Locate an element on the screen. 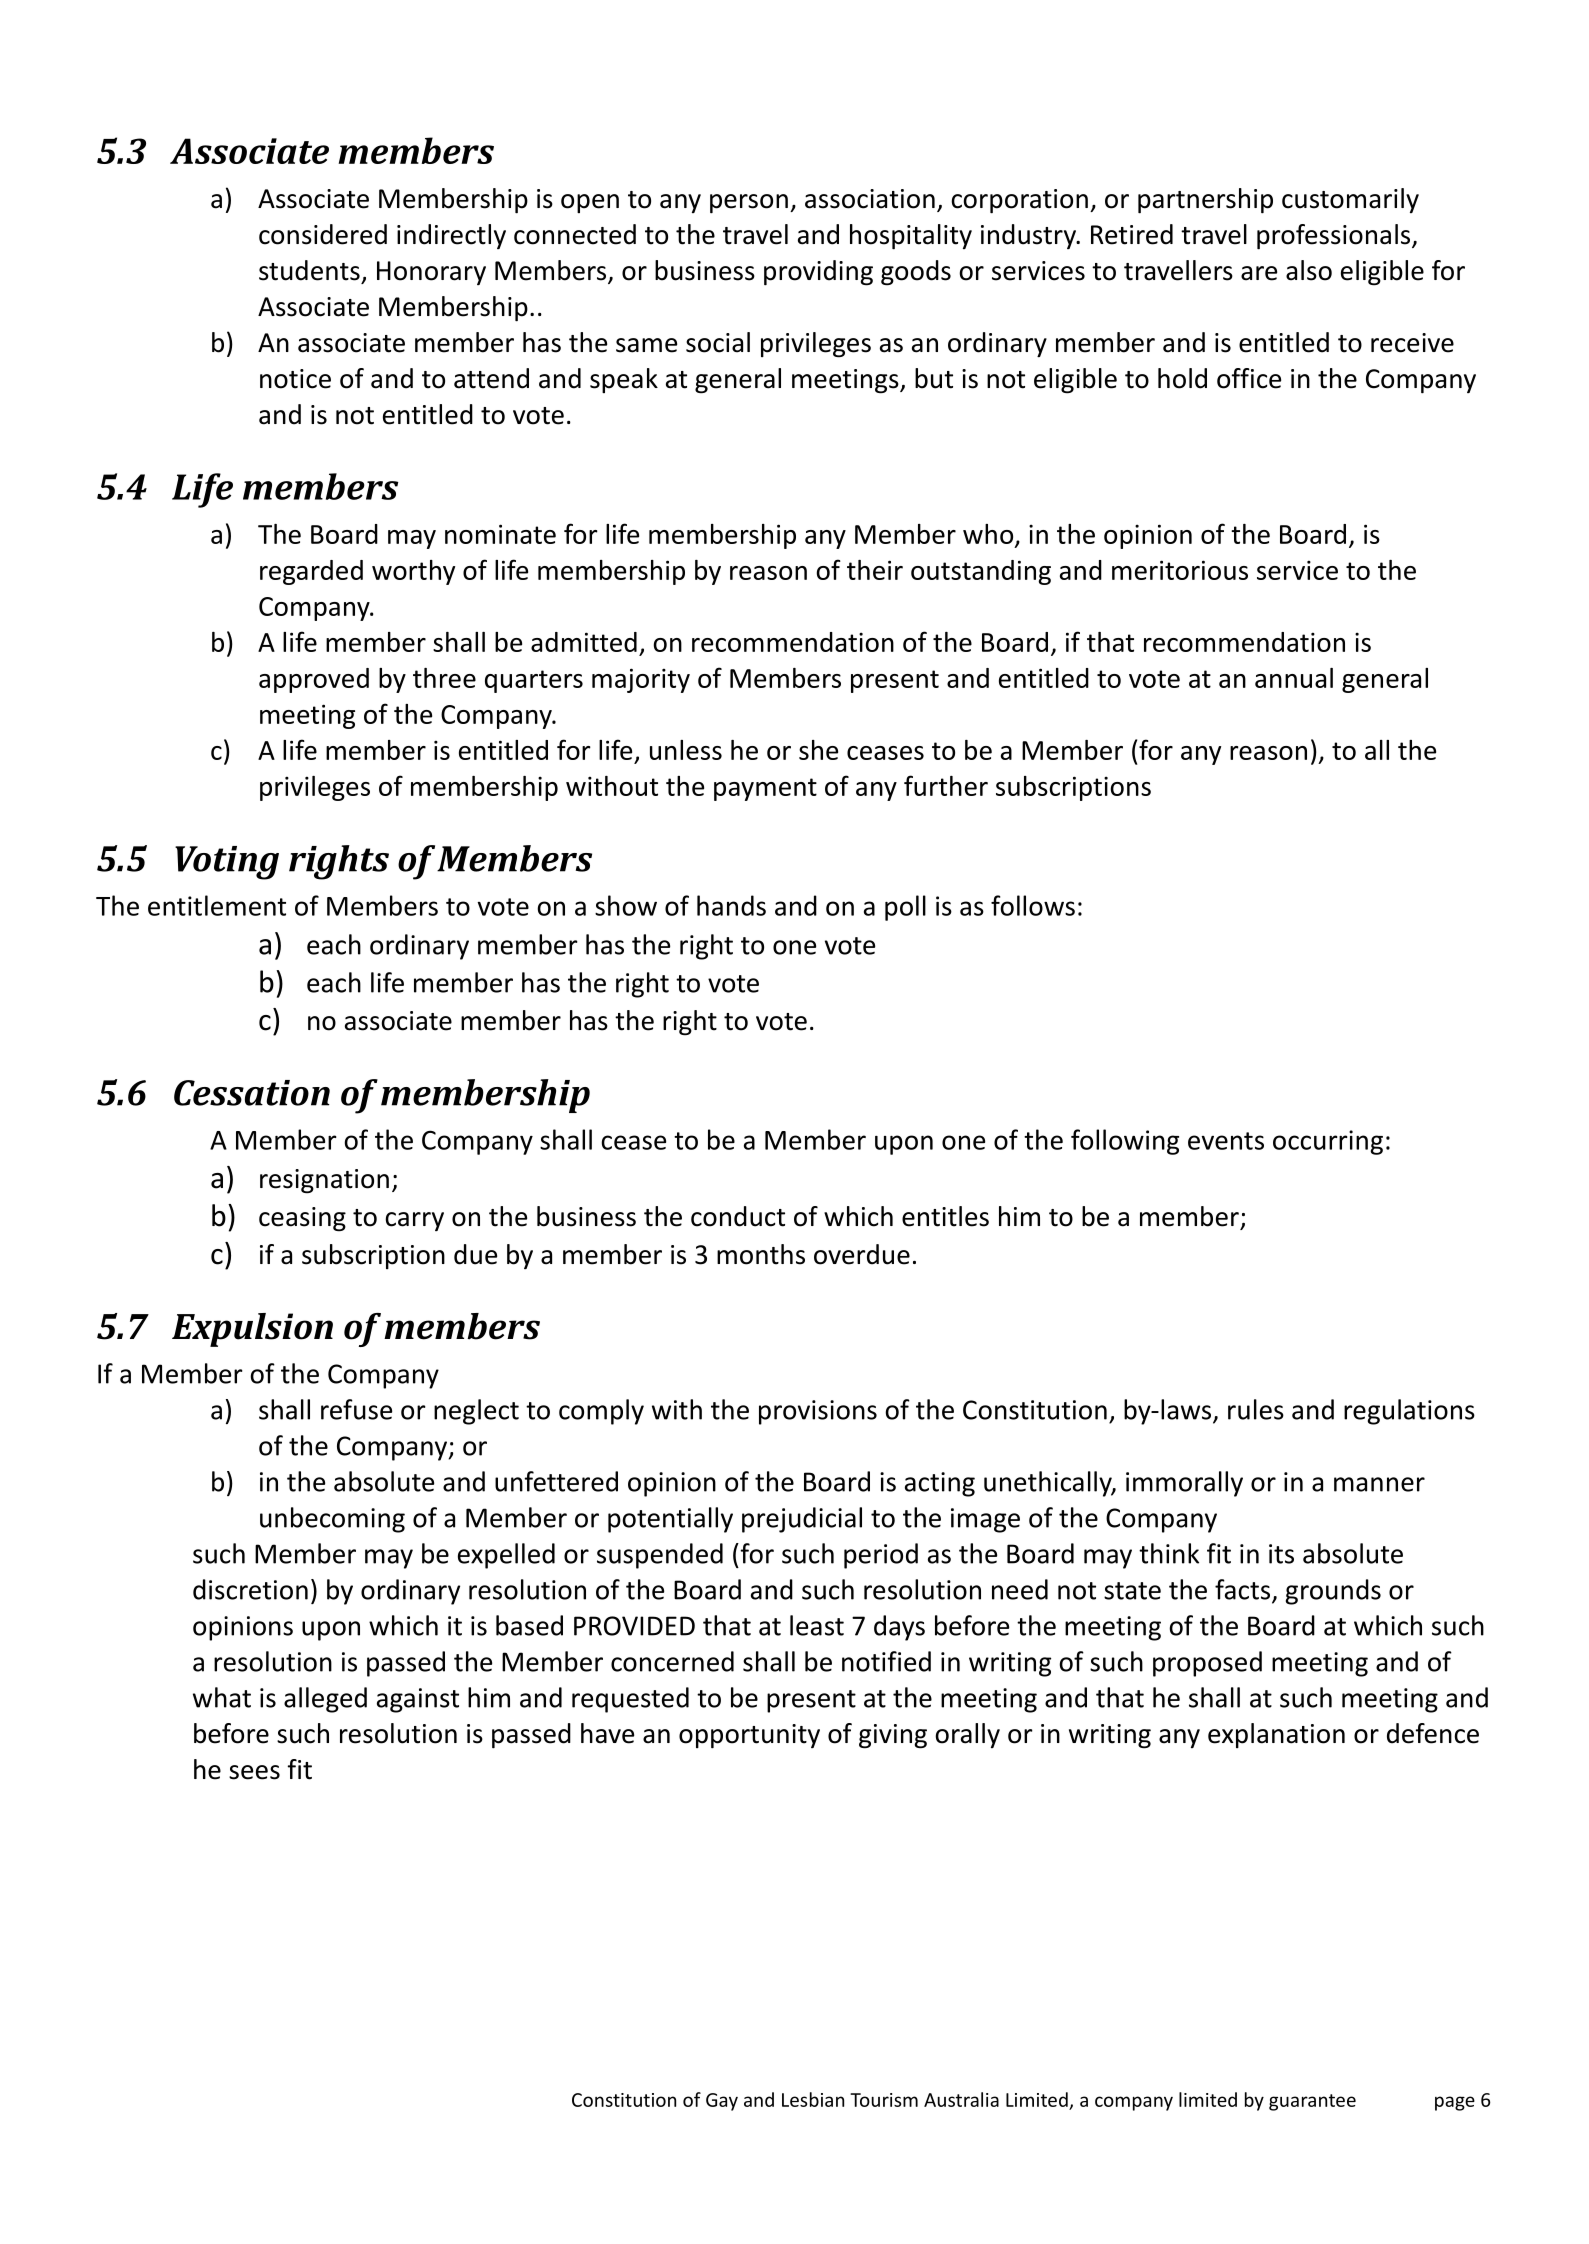  also is located at coordinates (1309, 270).
